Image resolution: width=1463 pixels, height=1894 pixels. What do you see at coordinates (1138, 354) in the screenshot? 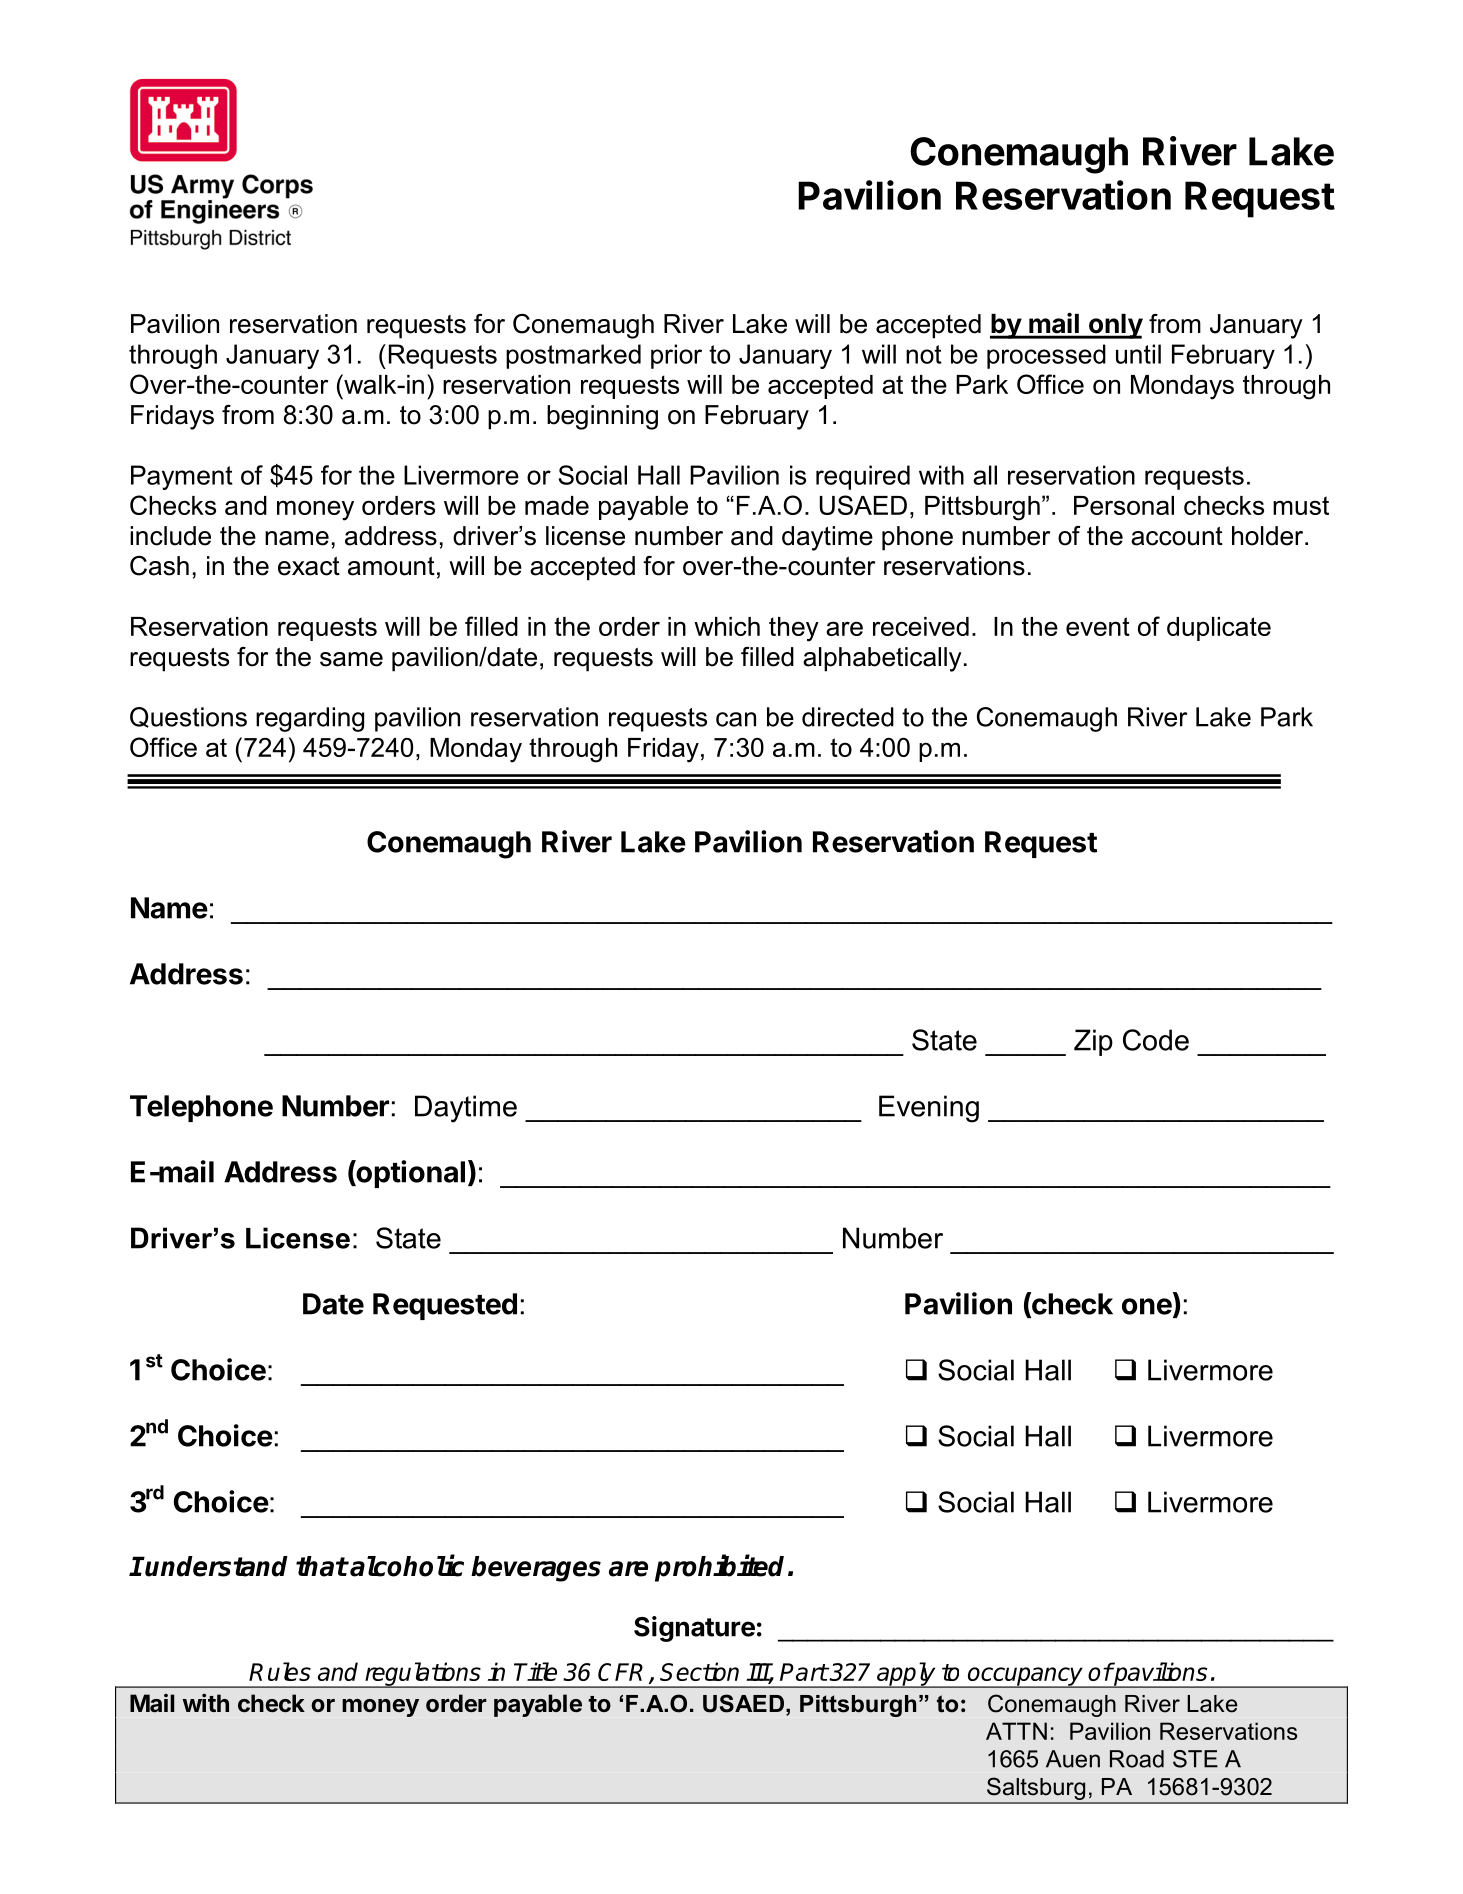
I see `until` at bounding box center [1138, 354].
